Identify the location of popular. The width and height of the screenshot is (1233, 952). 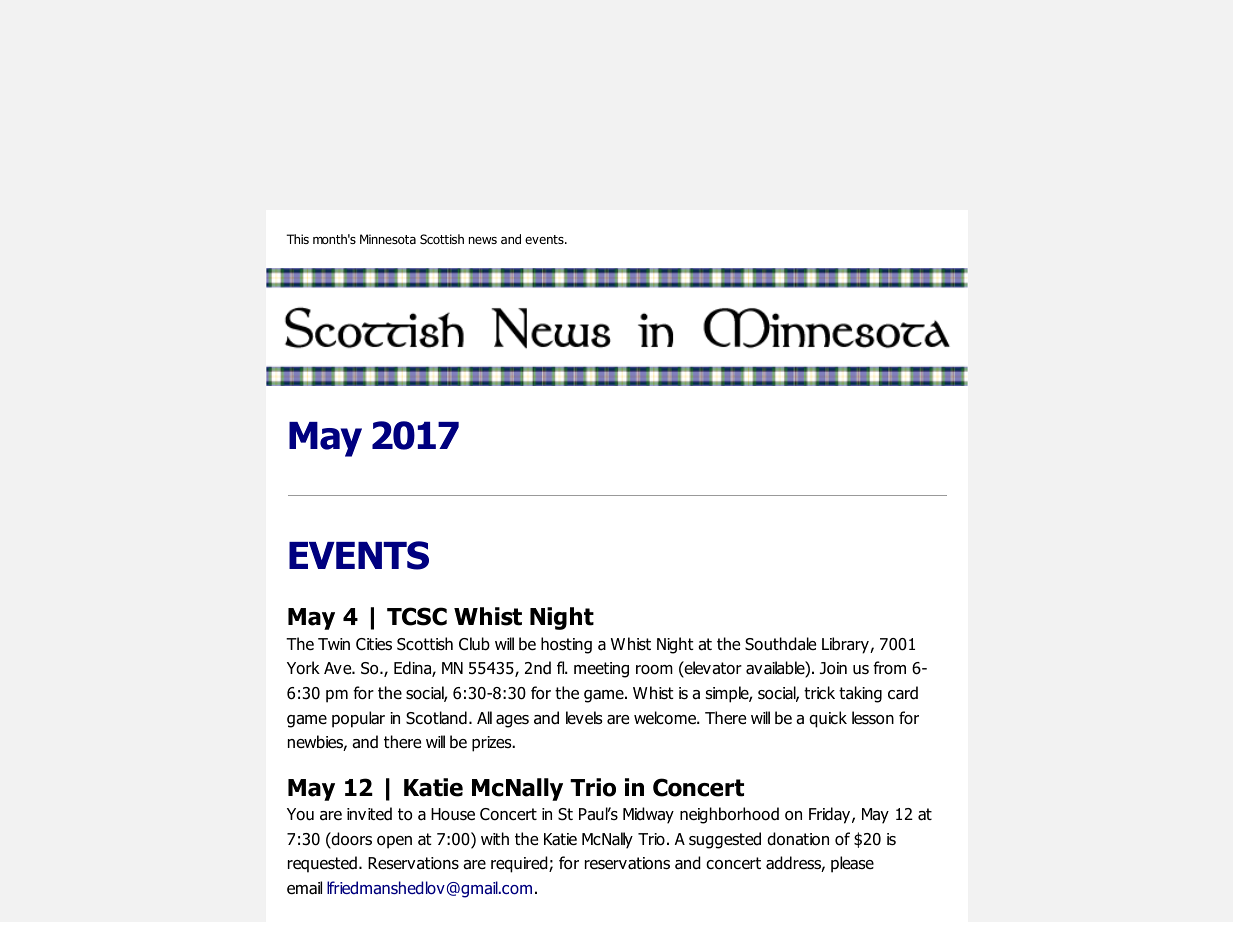
(358, 719).
